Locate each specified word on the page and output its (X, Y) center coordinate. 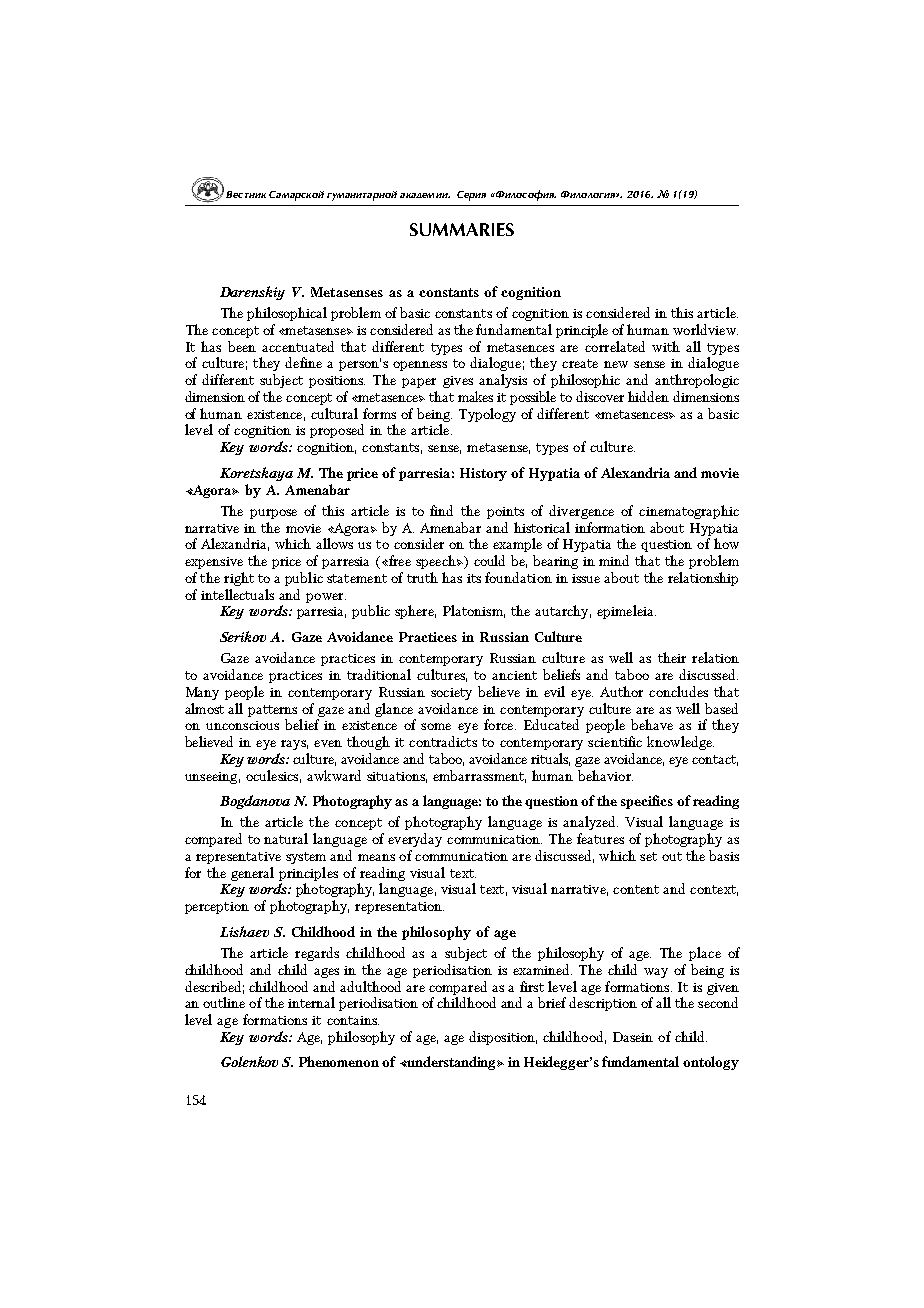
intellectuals (237, 594)
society (451, 694)
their (672, 657)
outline (224, 1002)
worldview (705, 329)
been (242, 346)
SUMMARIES (462, 229)
